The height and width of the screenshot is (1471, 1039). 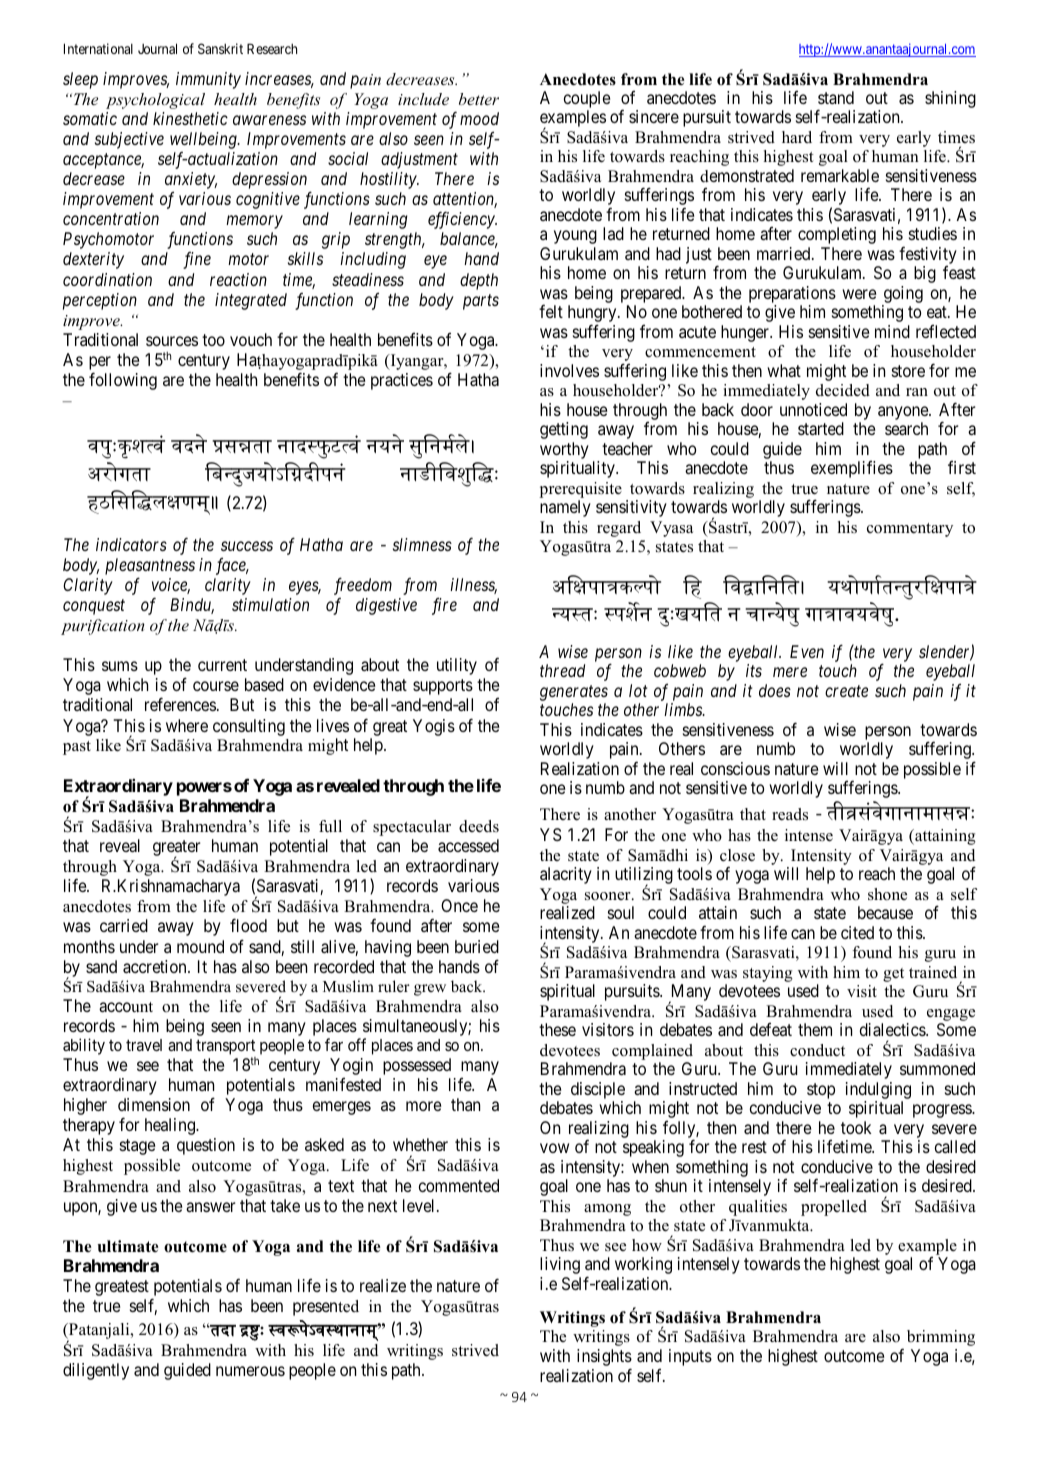 I want to click on hard, so click(x=797, y=137).
